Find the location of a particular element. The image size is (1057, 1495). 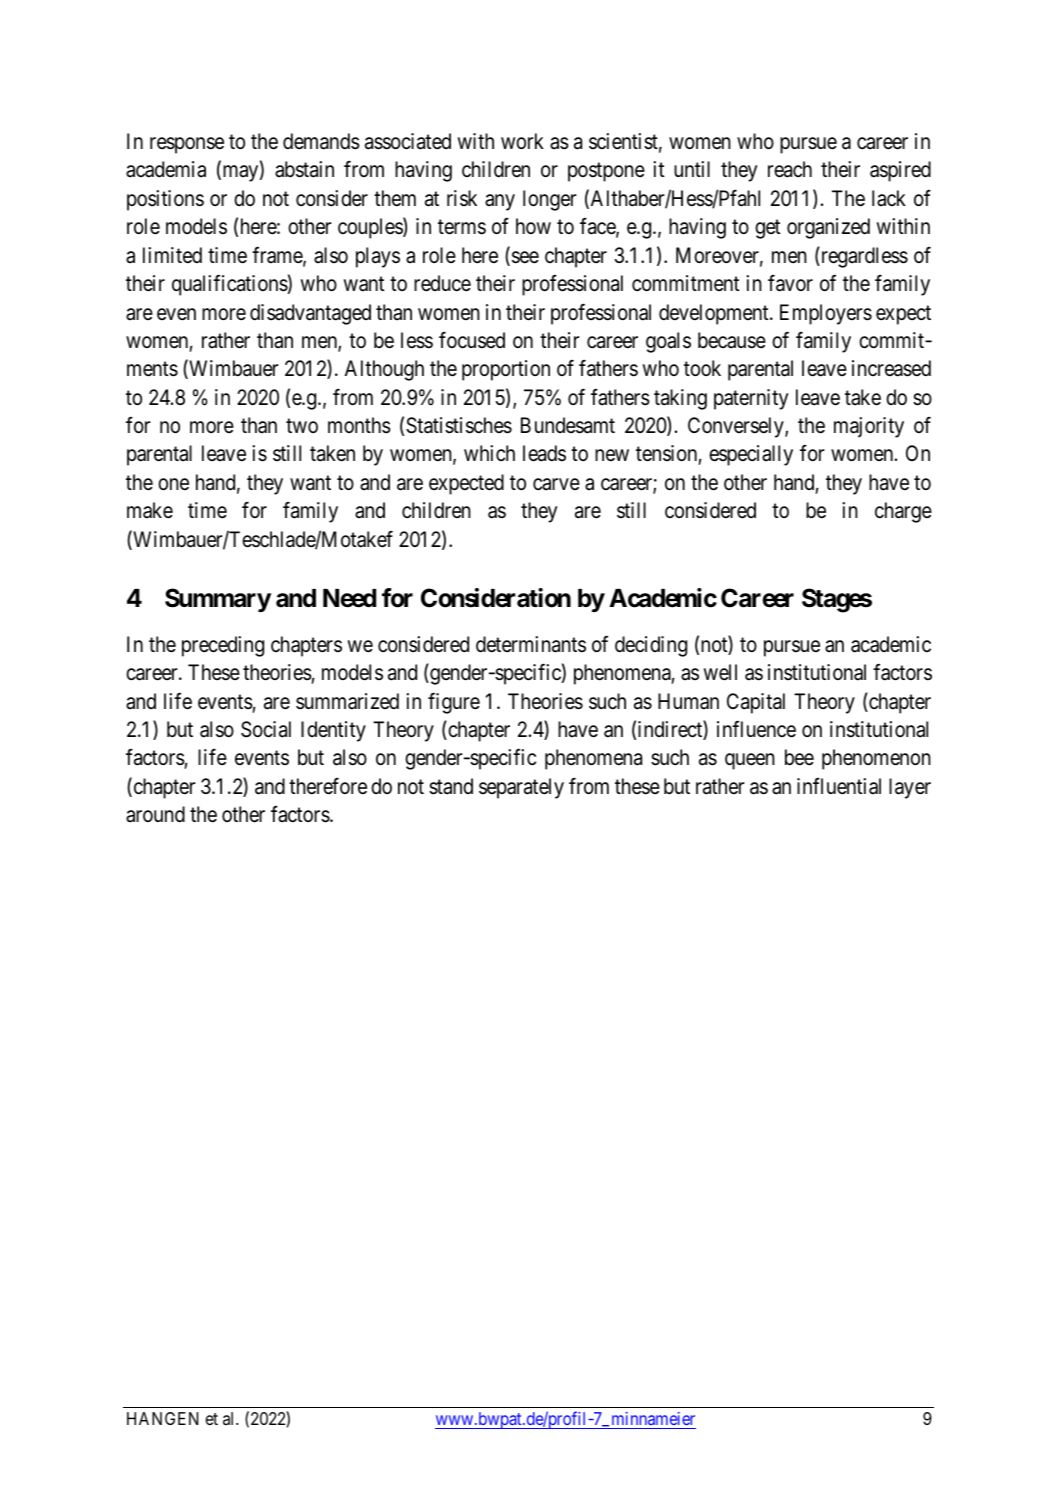

determinants is located at coordinates (531, 644).
